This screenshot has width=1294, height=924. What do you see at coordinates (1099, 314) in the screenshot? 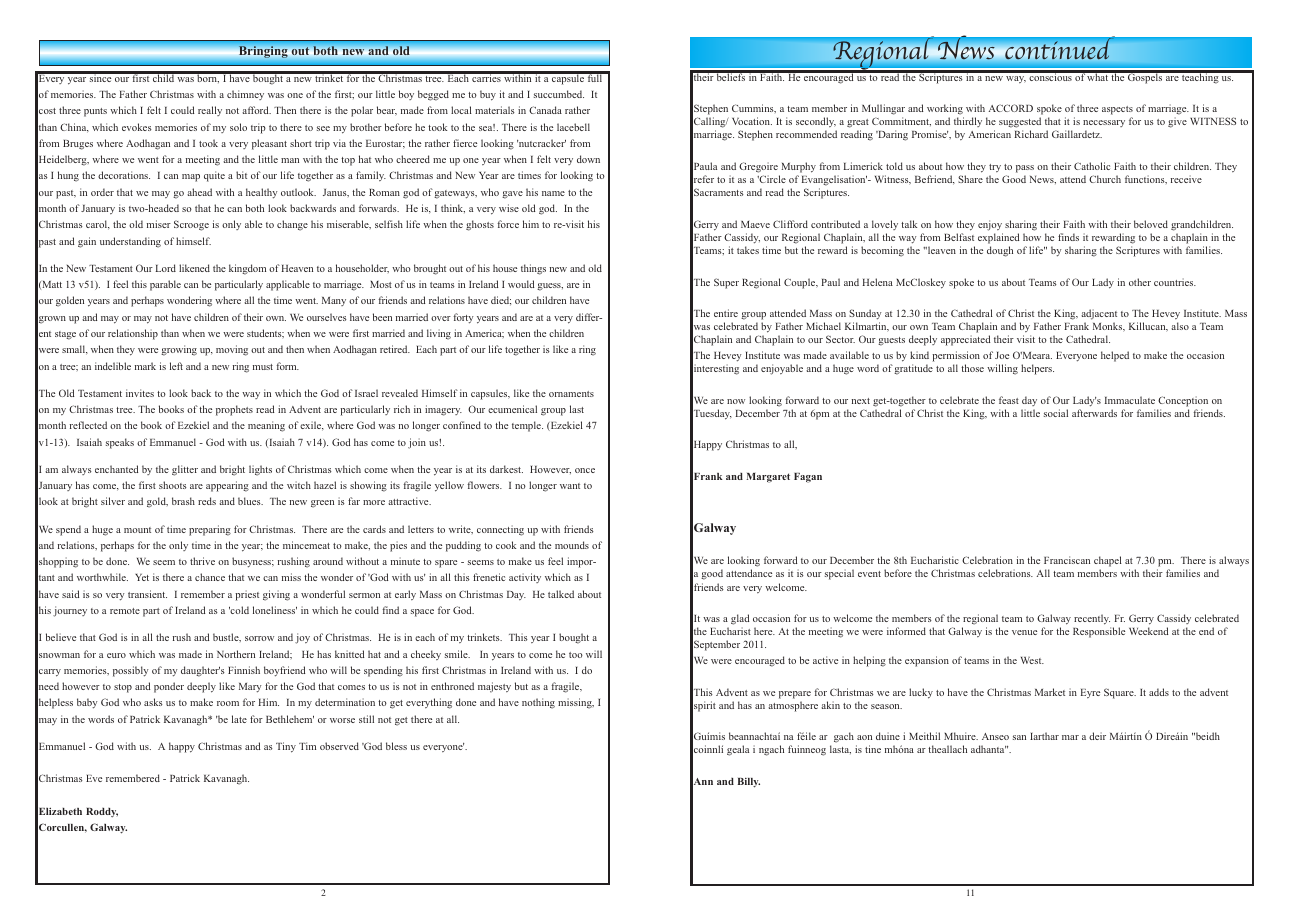
I see `adjacent` at bounding box center [1099, 314].
